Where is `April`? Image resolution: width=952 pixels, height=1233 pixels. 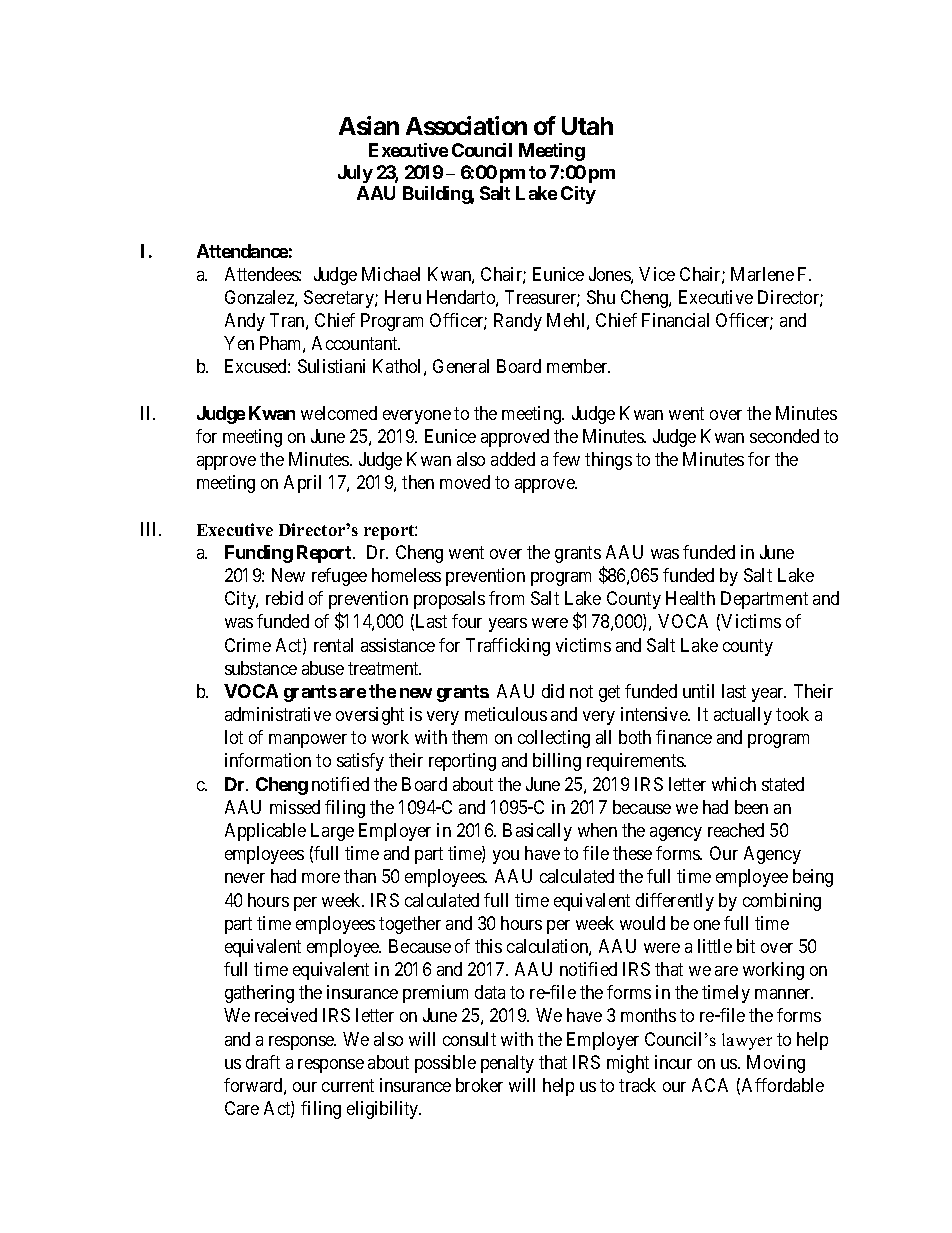
April is located at coordinates (302, 484).
